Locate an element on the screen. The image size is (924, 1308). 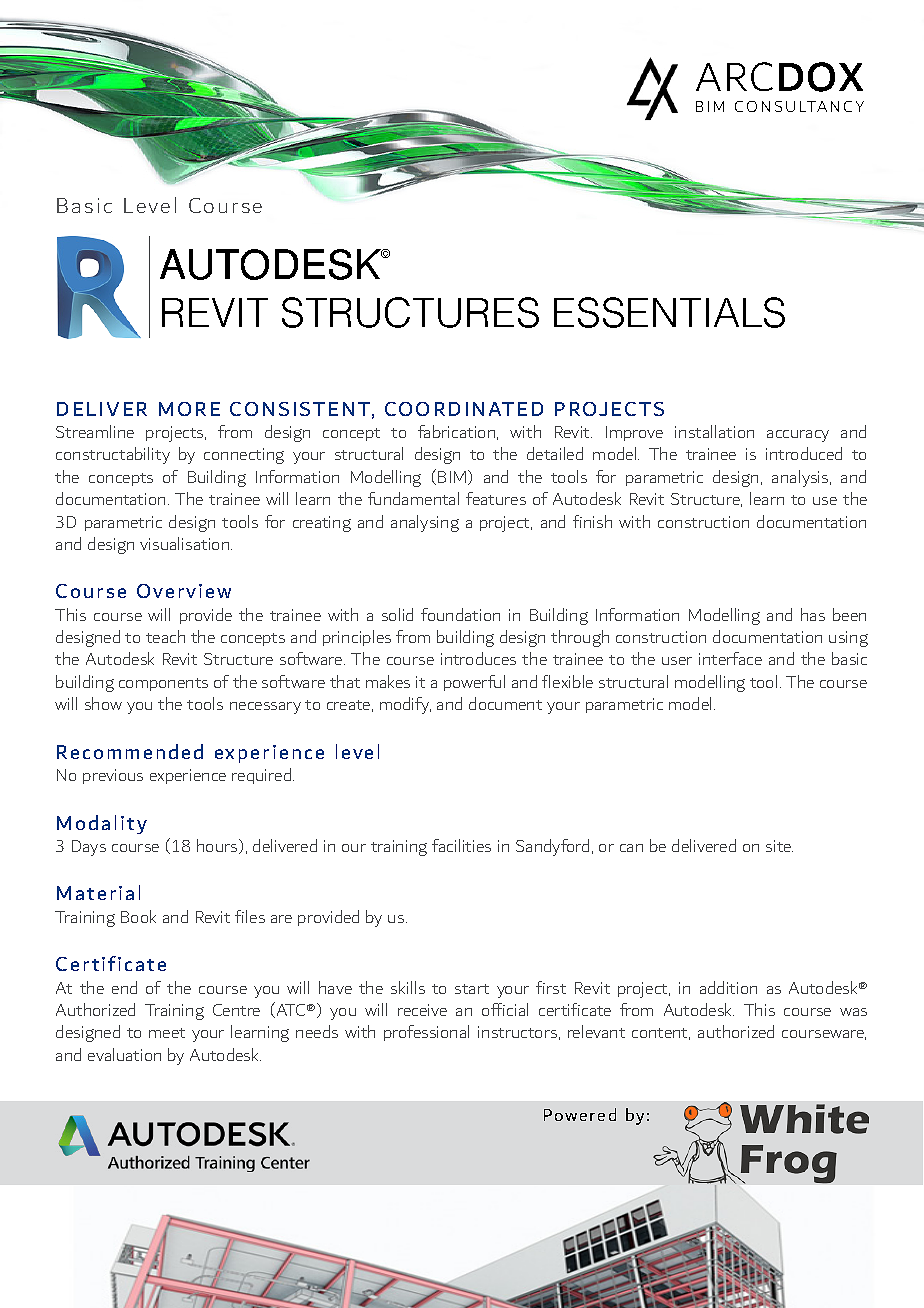
facilities is located at coordinates (461, 845).
